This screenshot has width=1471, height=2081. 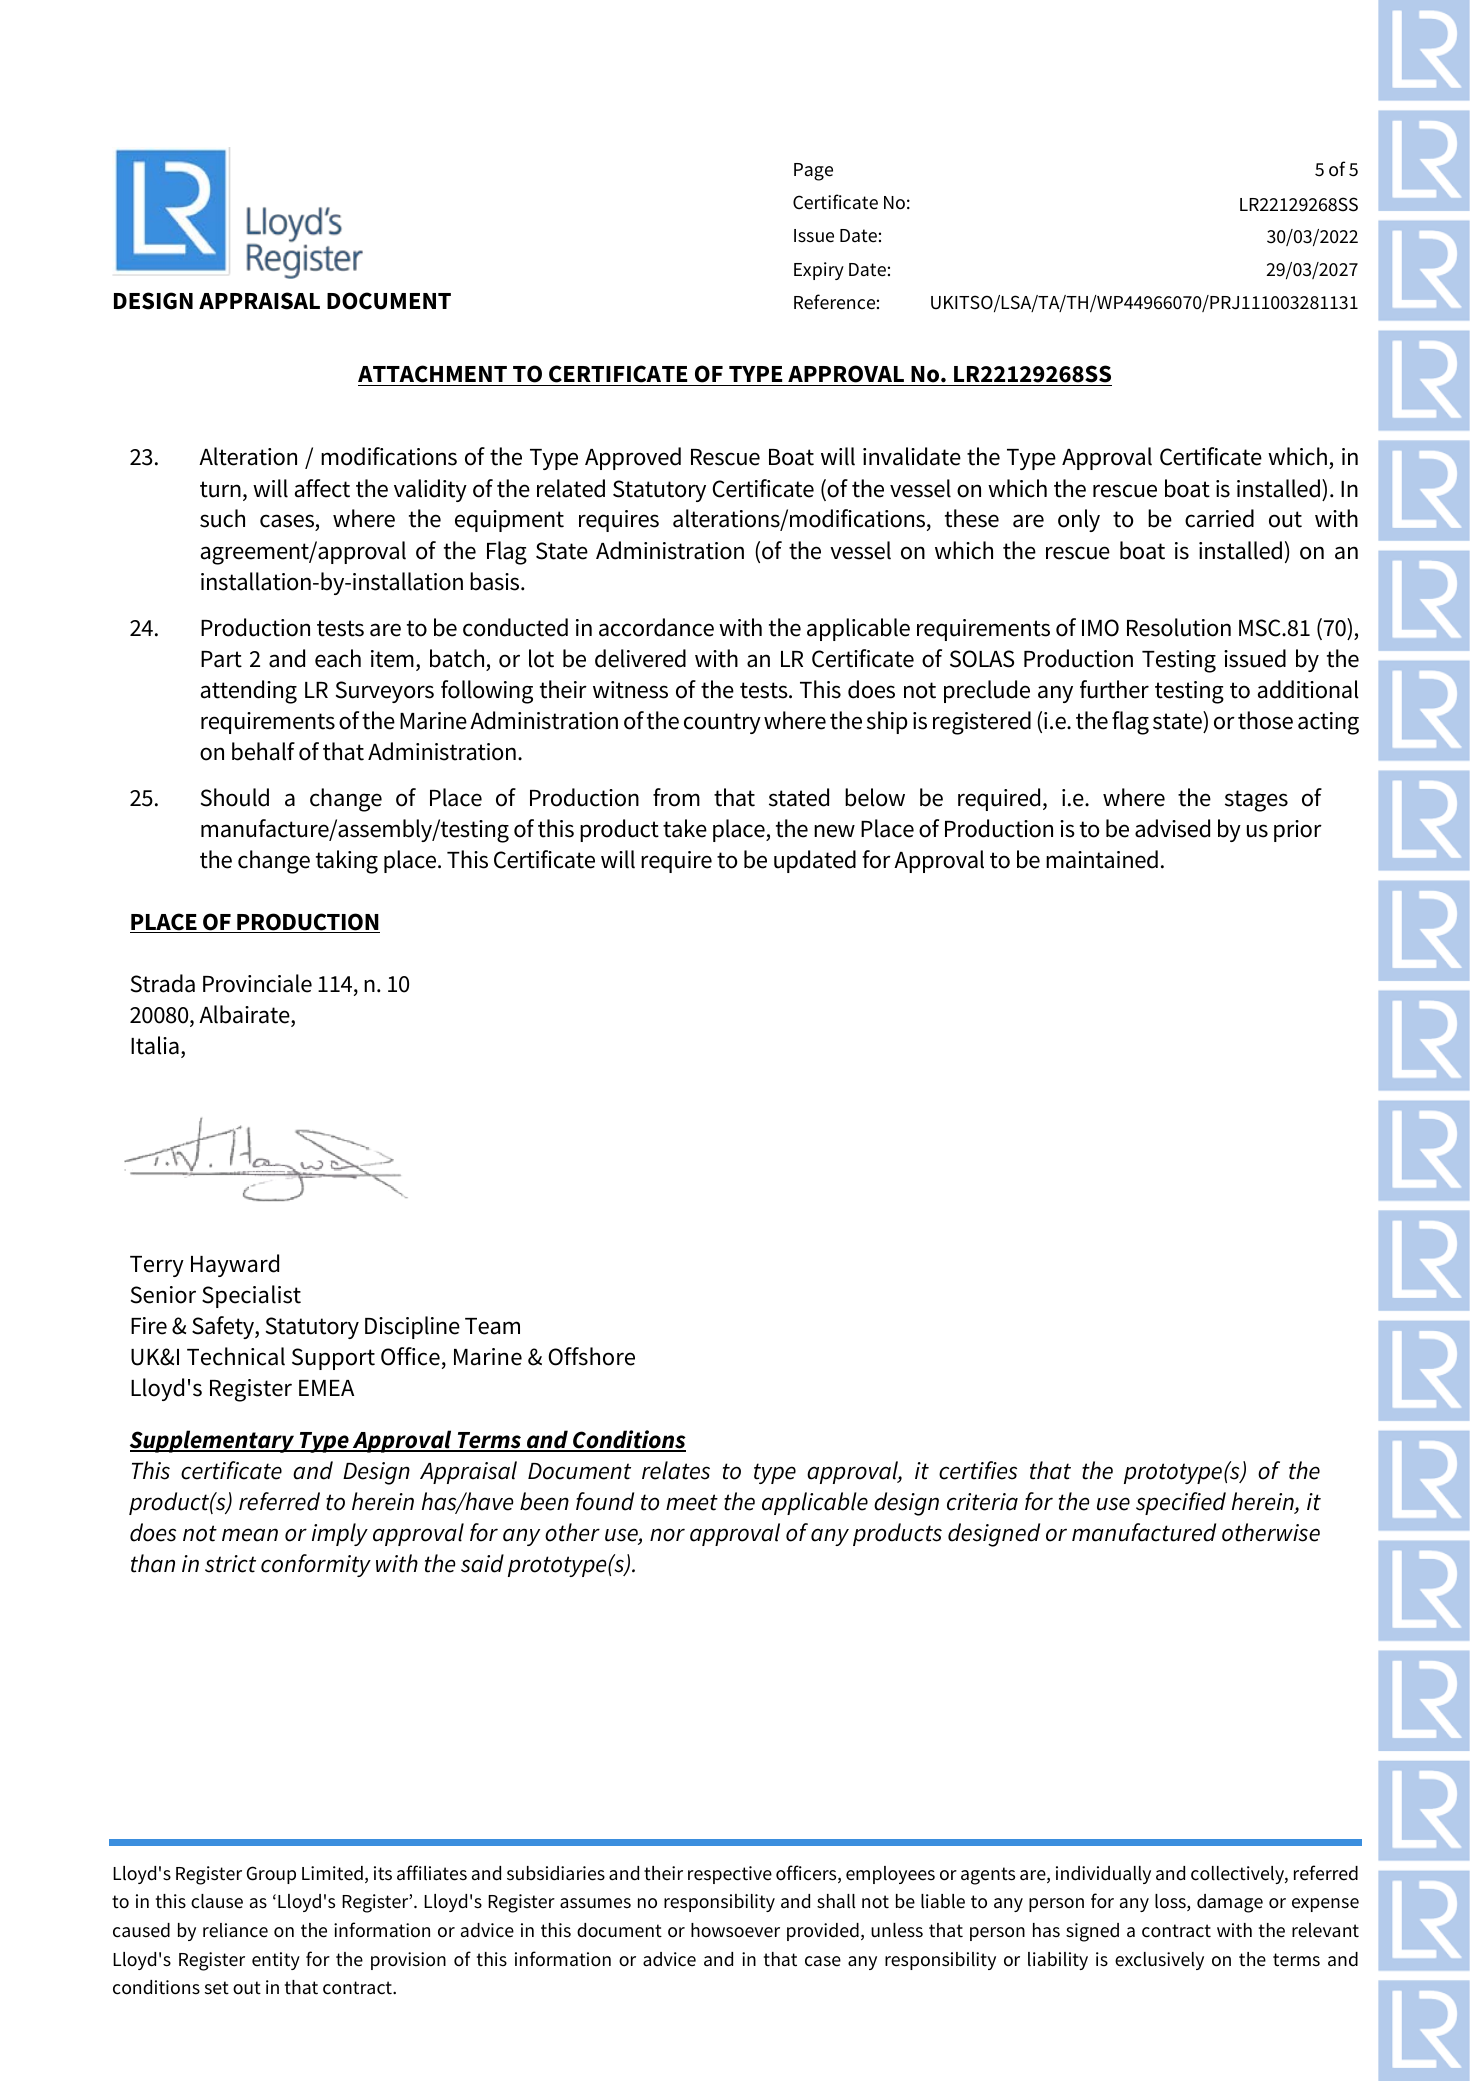 I want to click on Should, so click(x=235, y=797).
